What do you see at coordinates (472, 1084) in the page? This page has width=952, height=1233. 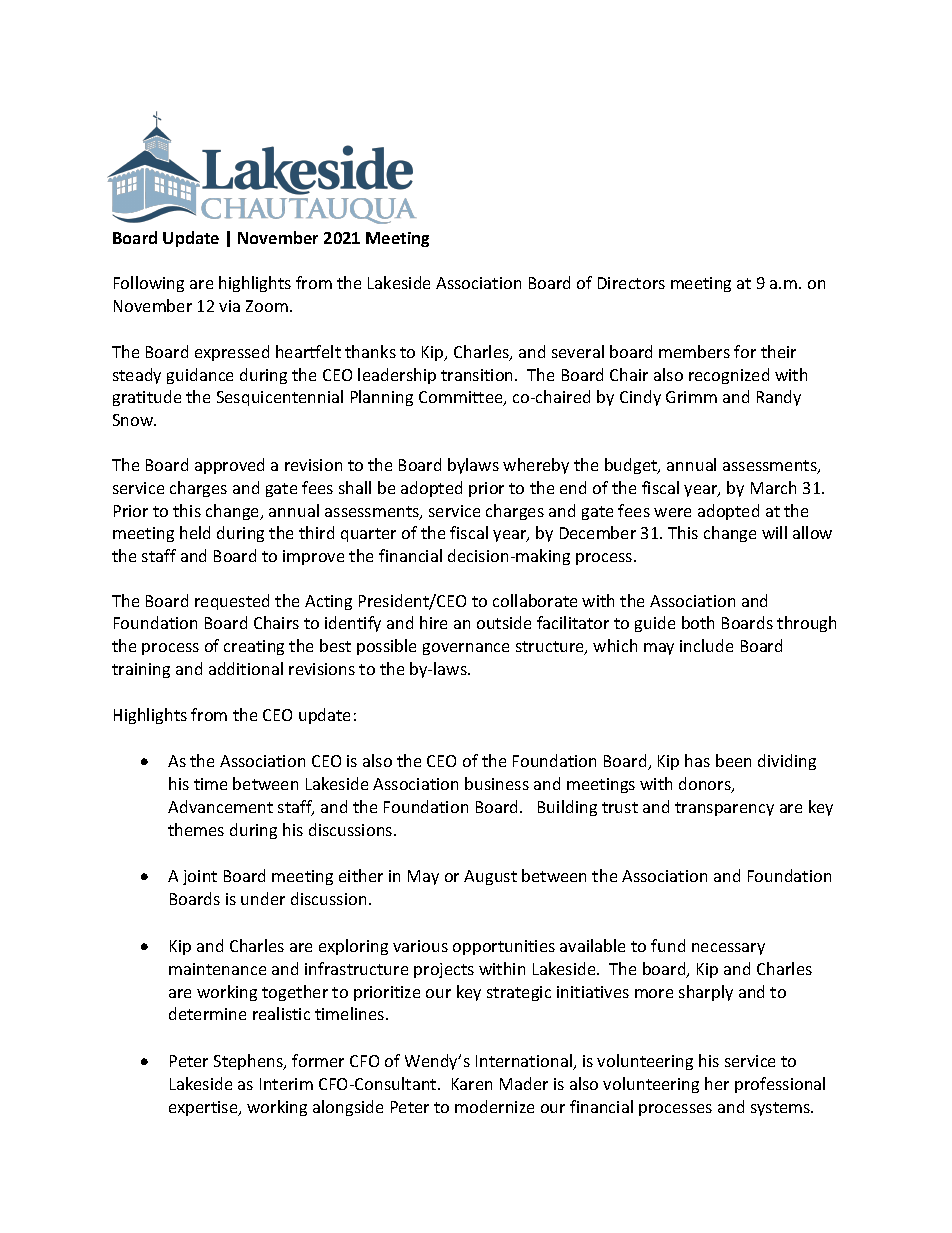 I see `Karen` at bounding box center [472, 1084].
